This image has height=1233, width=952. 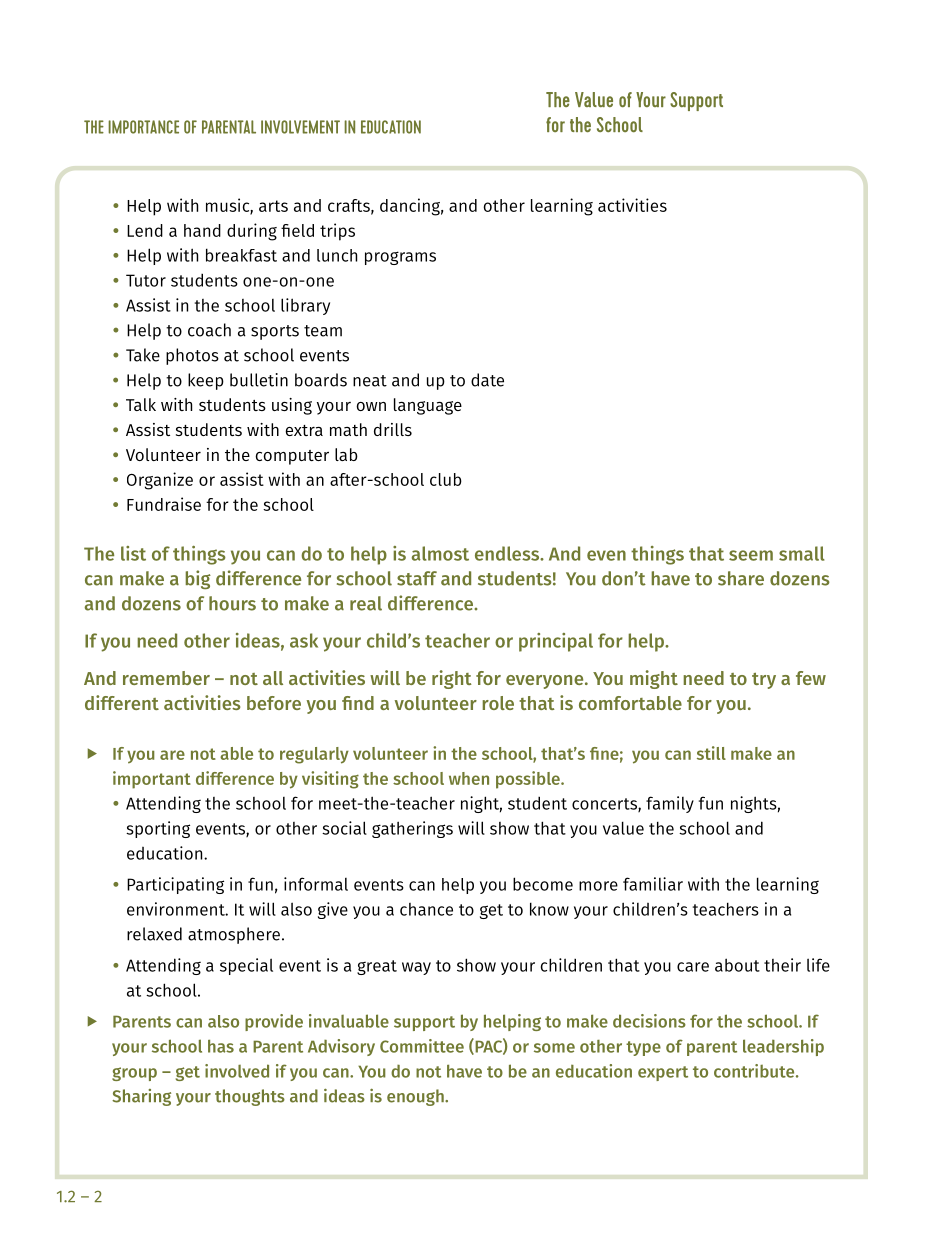 I want to click on Committee, so click(x=422, y=1046).
